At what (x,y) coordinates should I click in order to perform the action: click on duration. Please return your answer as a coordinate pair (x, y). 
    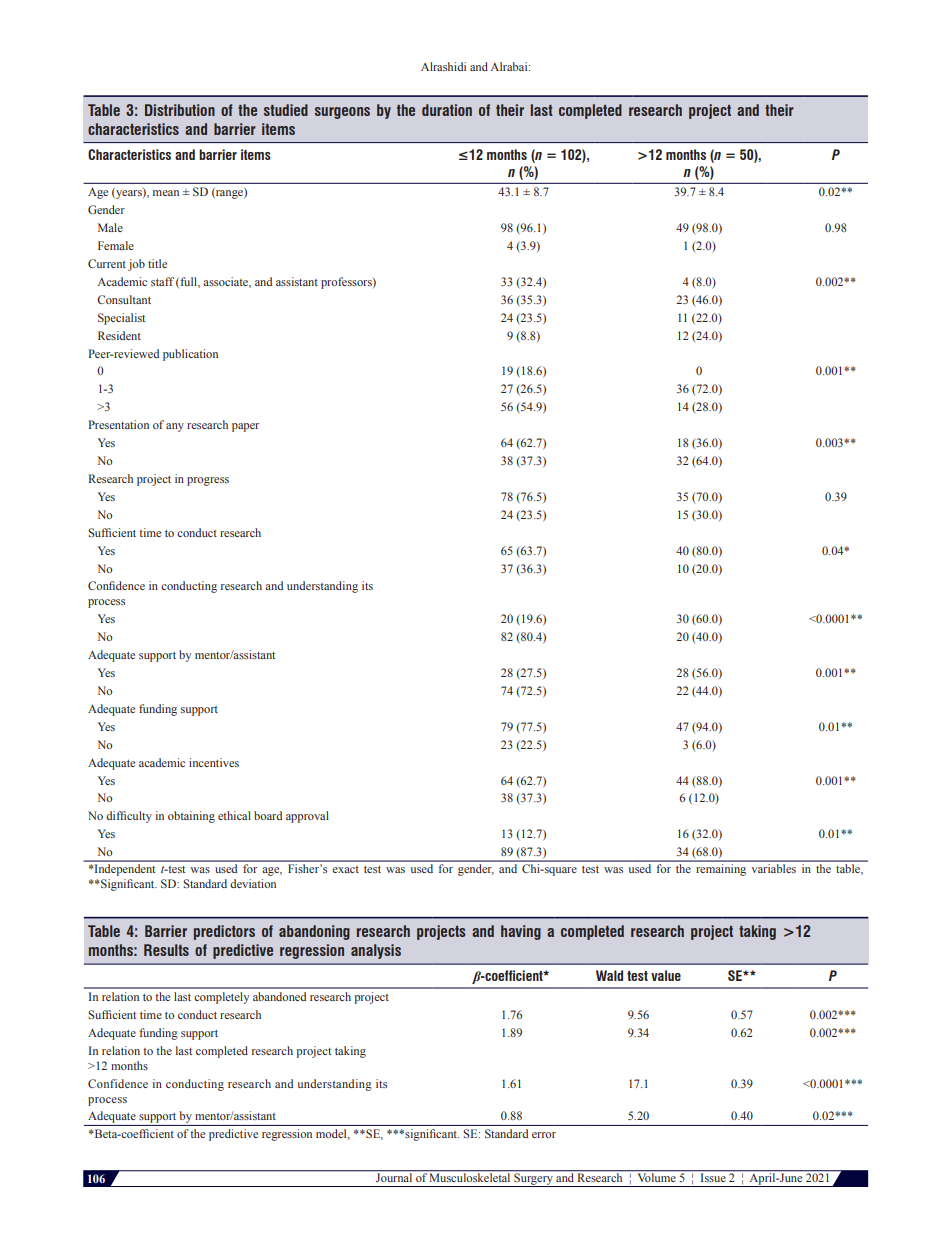
    Looking at the image, I should click on (447, 110).
